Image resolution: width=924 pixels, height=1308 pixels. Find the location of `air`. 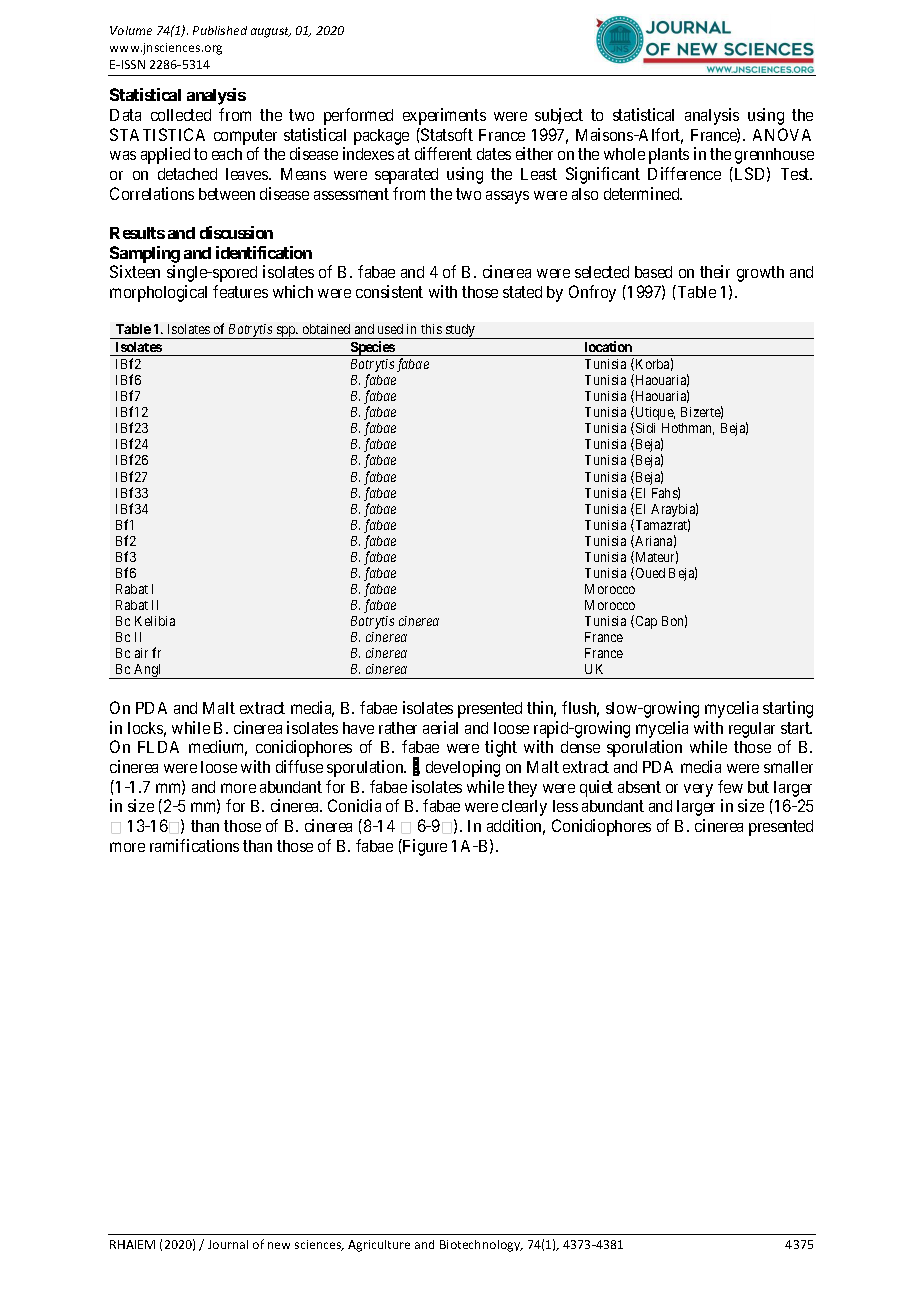

air is located at coordinates (141, 653).
